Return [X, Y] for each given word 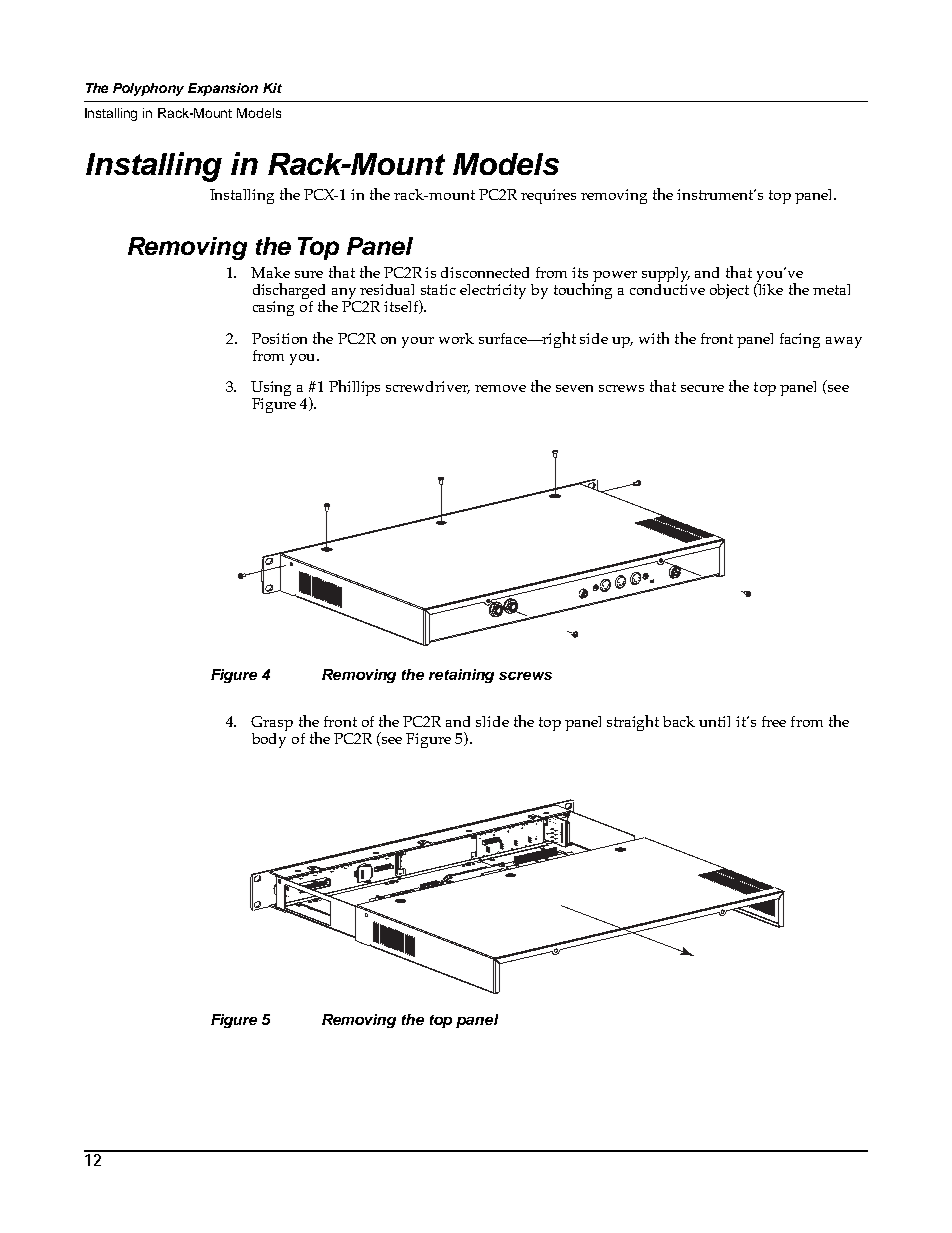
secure [702, 388]
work [456, 338]
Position [279, 338]
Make [270, 272]
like [769, 289]
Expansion [223, 89]
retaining [461, 676]
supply [666, 276]
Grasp [272, 723]
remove [500, 388]
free [774, 721]
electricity [493, 291]
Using [271, 390]
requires [548, 196]
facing [800, 340]
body [269, 739]
